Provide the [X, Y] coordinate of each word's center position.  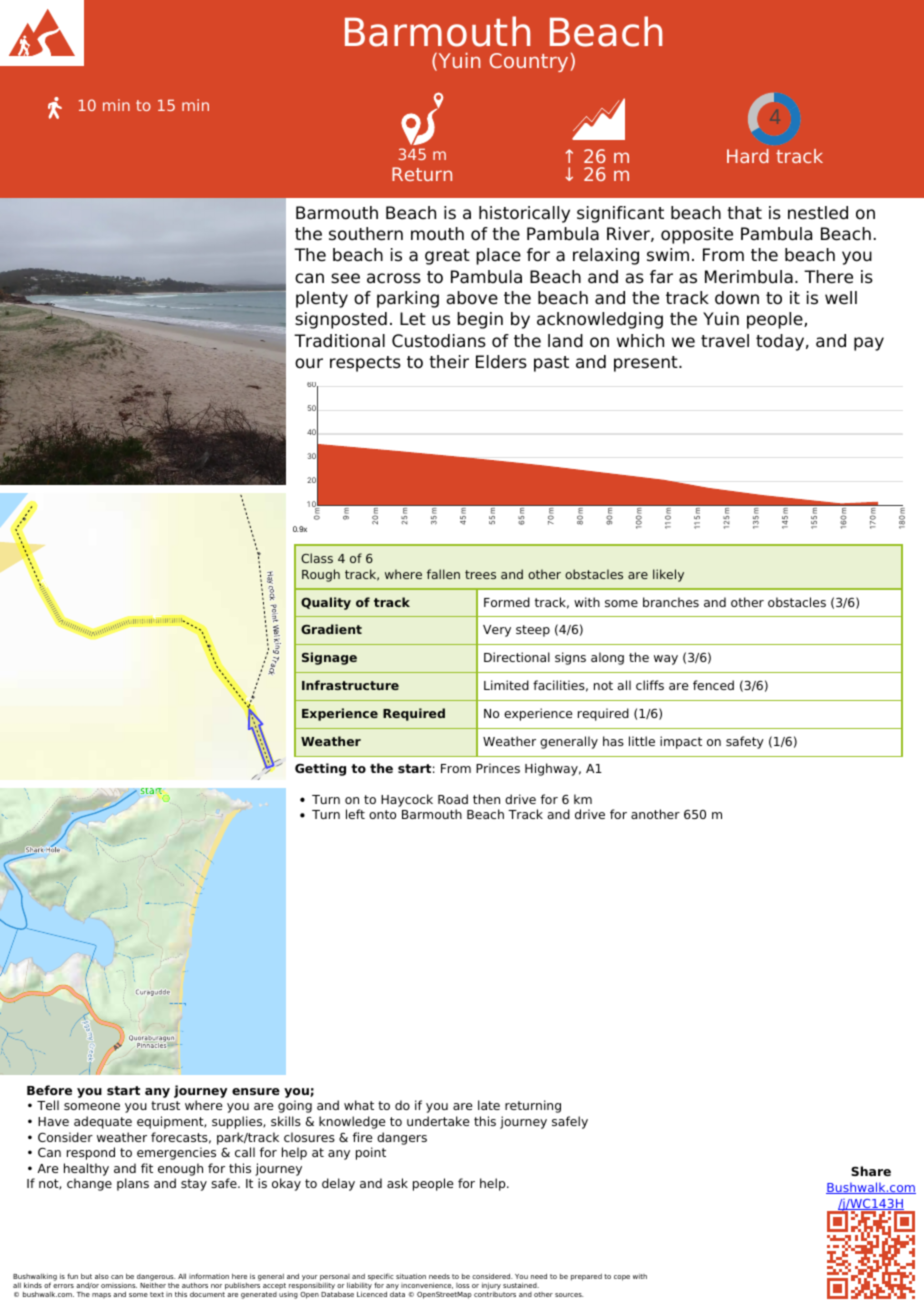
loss [462, 1285]
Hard [748, 156]
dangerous [156, 1278]
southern [366, 234]
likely [668, 575]
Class [317, 558]
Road [453, 799]
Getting [320, 769]
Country [528, 62]
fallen [443, 574]
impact [681, 742]
